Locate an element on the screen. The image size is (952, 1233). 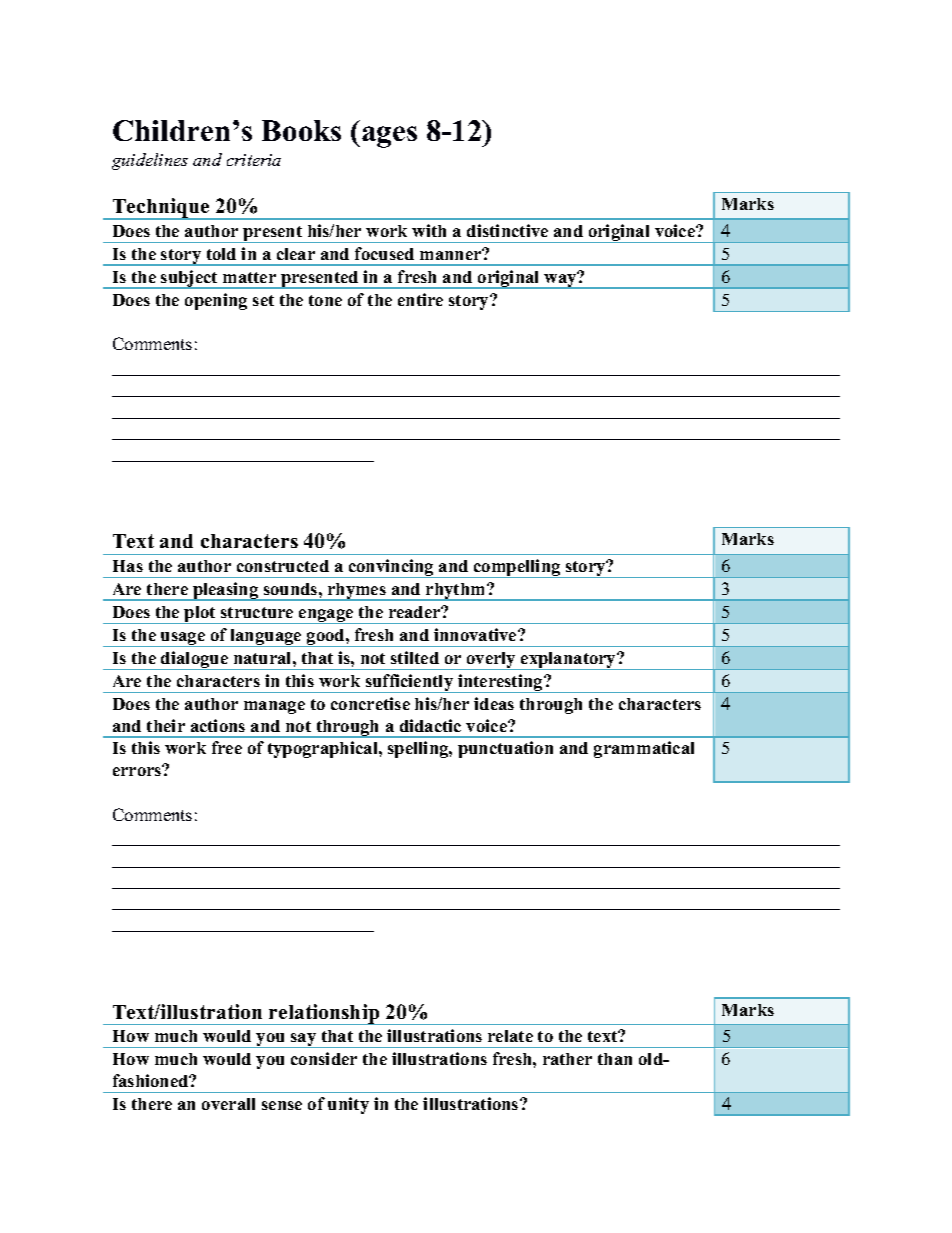
free is located at coordinates (227, 747).
